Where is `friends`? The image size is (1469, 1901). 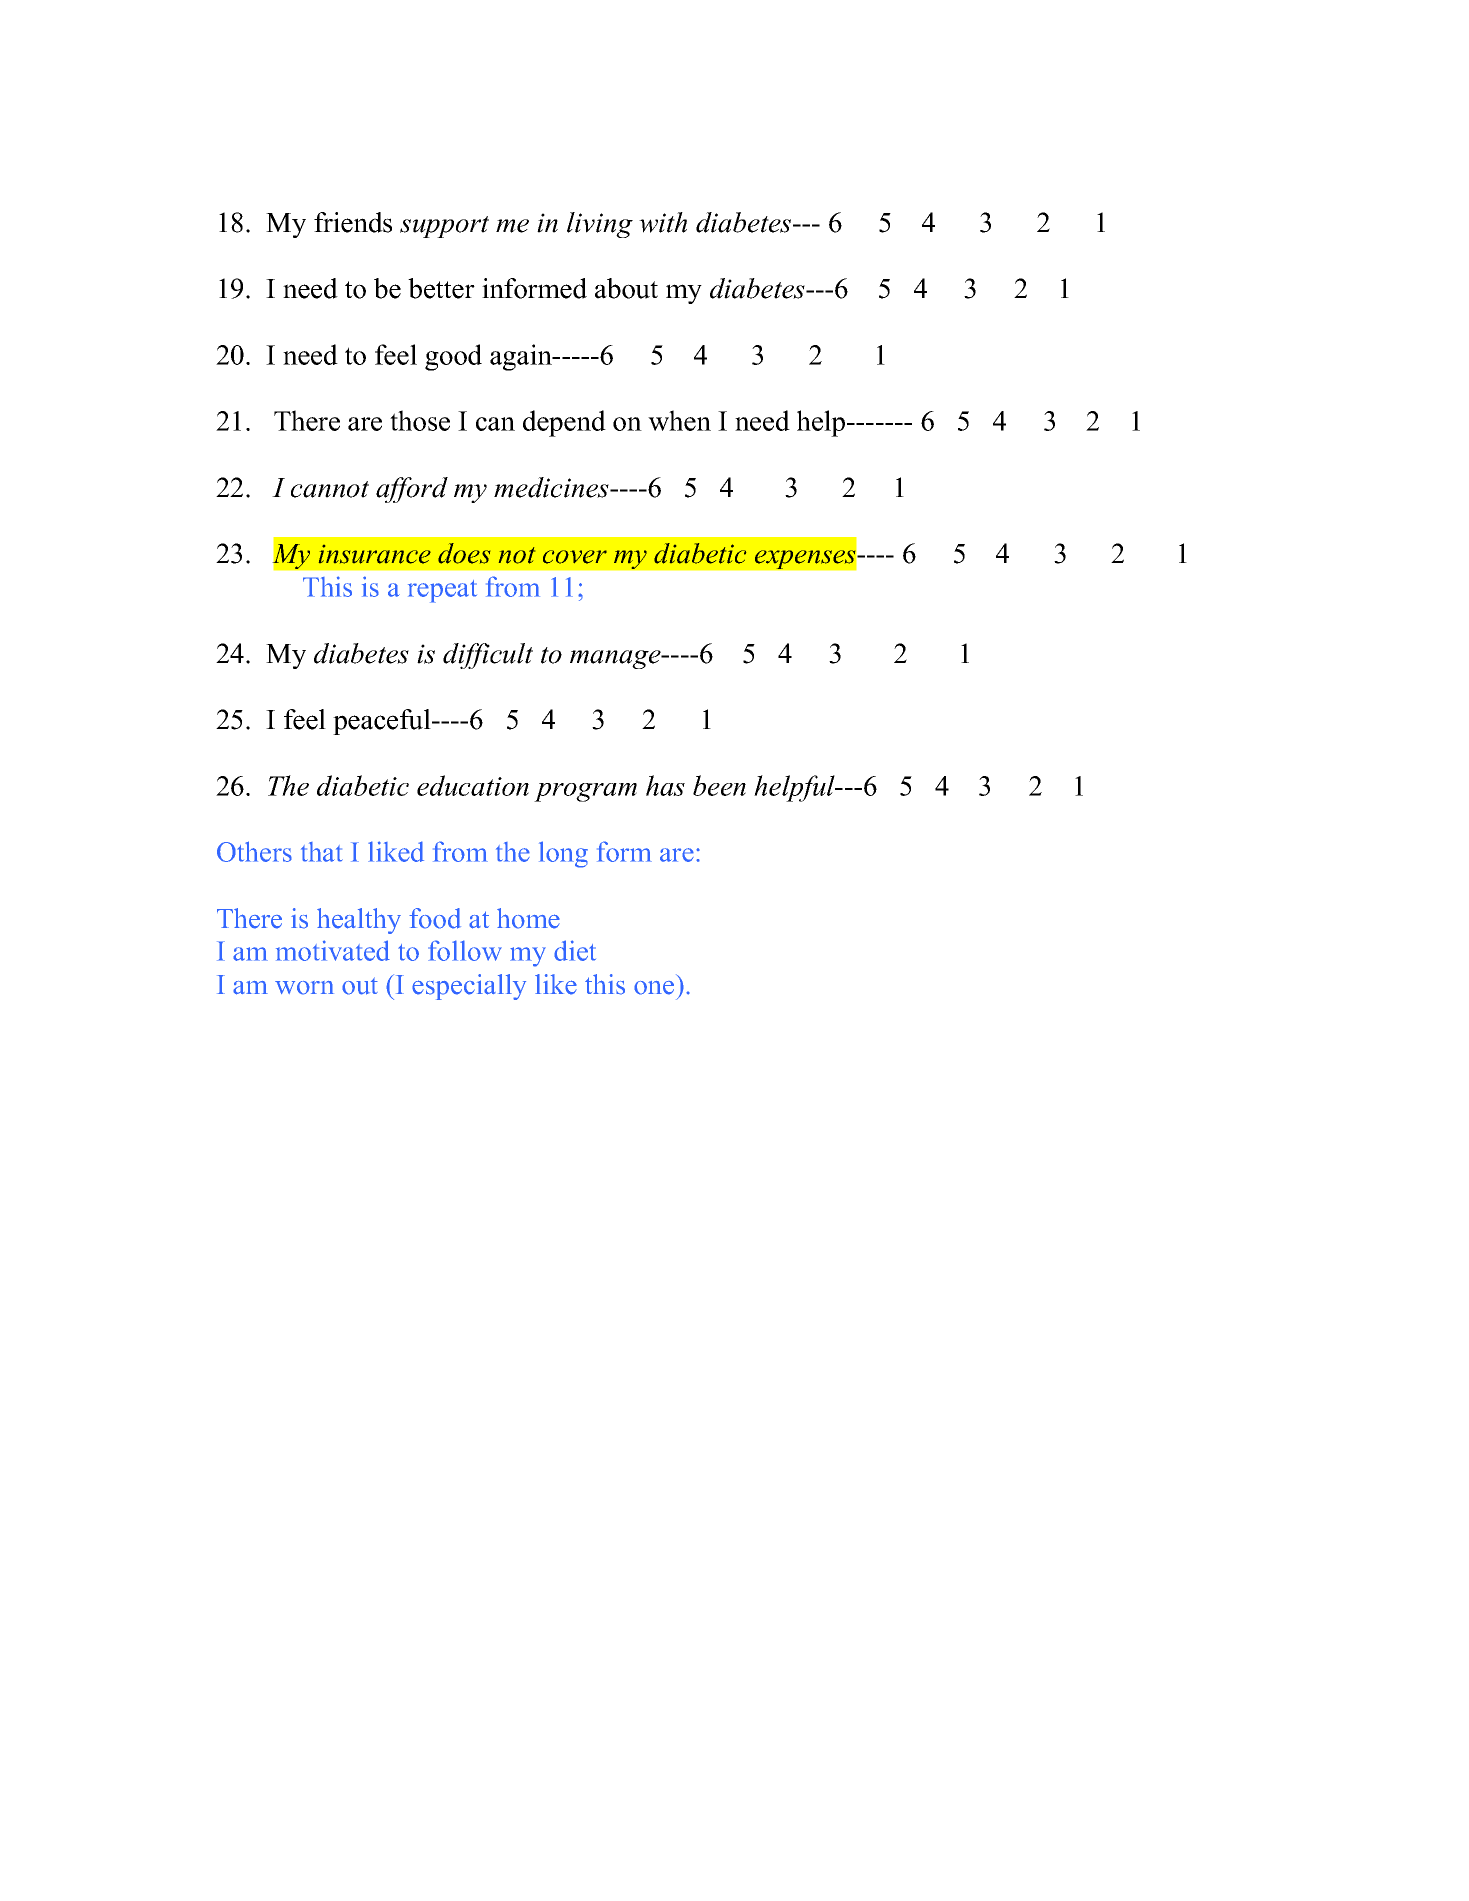
friends is located at coordinates (353, 222).
